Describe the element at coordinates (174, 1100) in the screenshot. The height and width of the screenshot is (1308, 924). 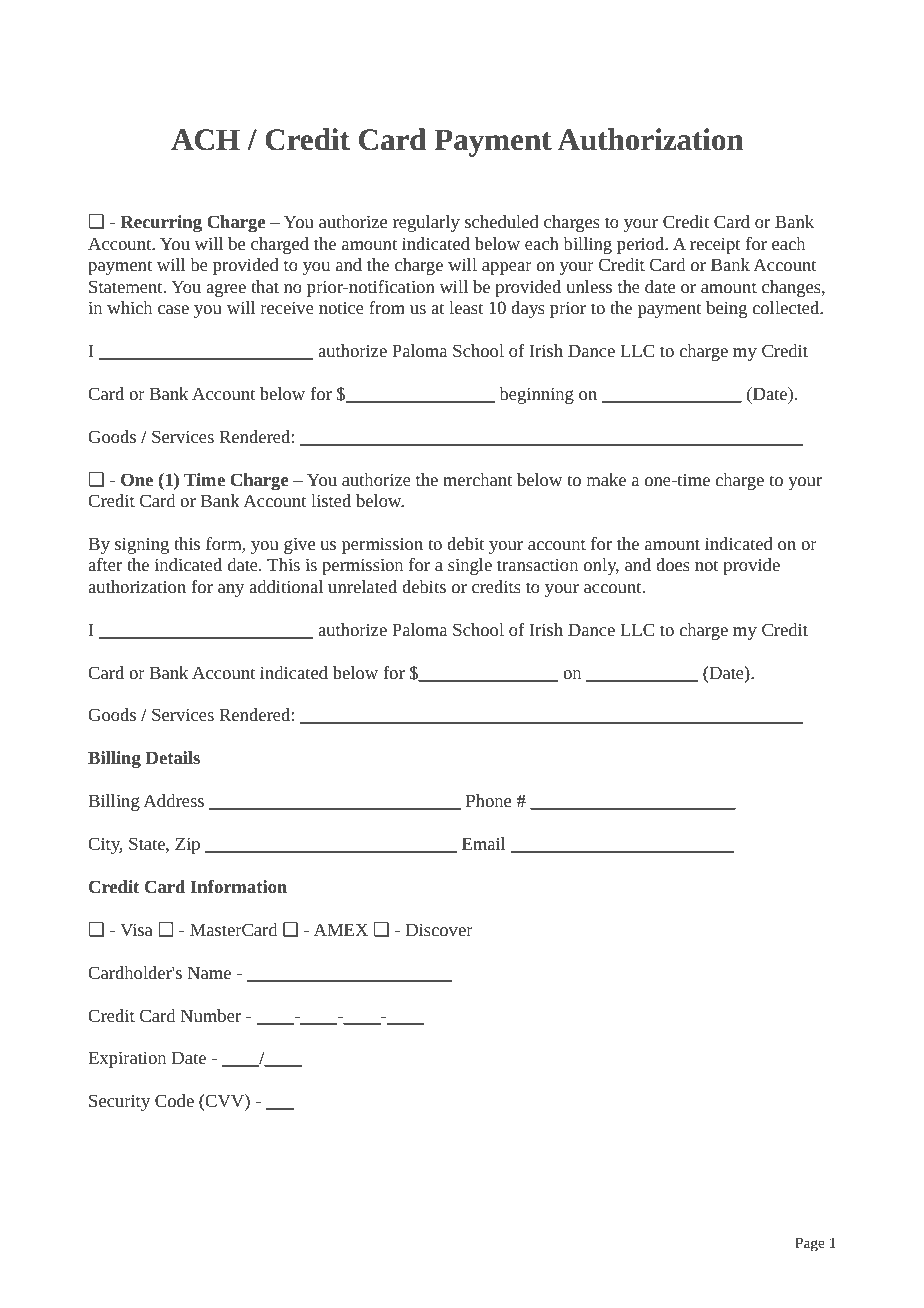
I see `Code` at that location.
